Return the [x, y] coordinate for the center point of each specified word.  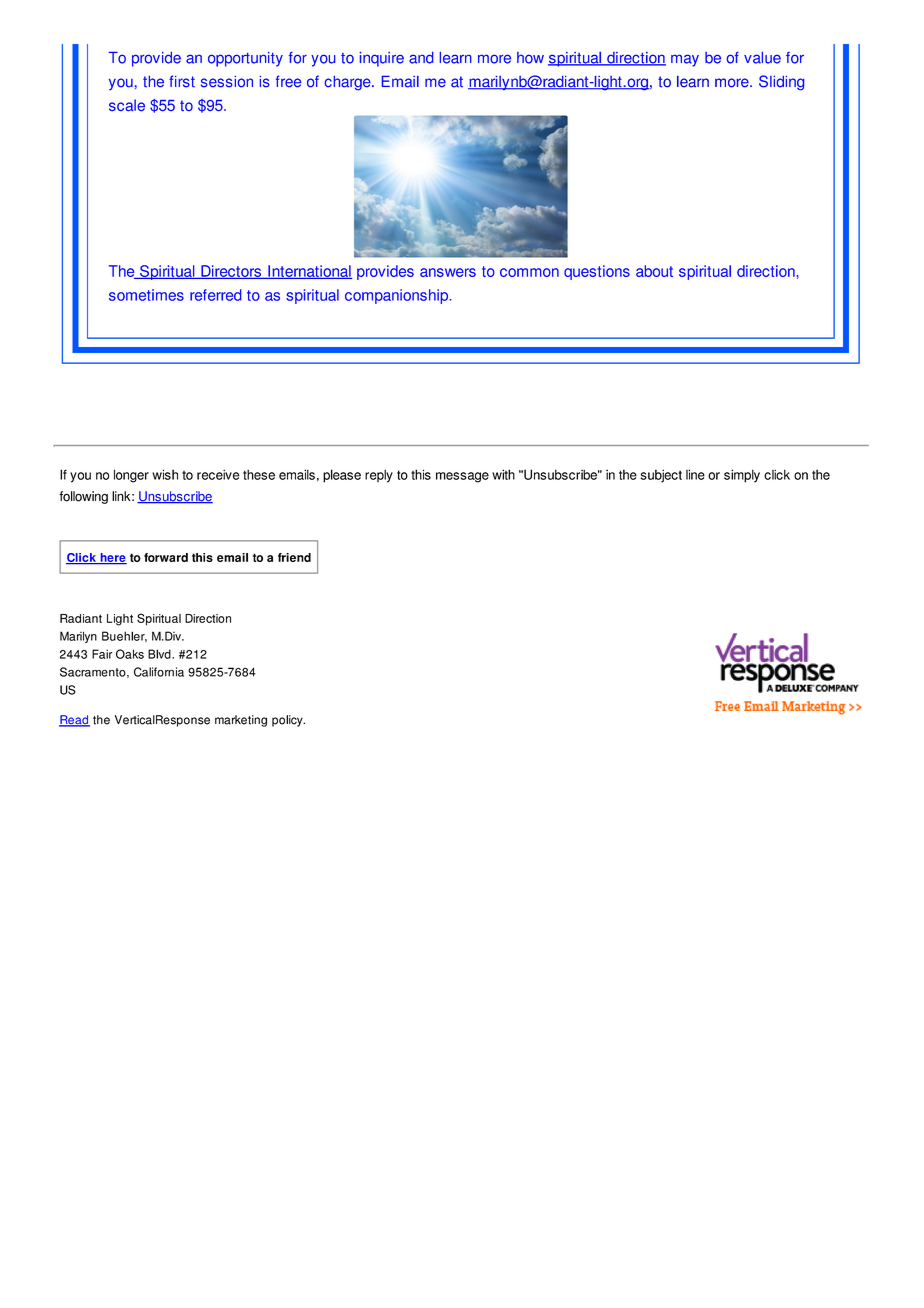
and [421, 58]
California [159, 672]
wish [165, 474]
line [695, 474]
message [462, 477]
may [685, 60]
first [182, 81]
